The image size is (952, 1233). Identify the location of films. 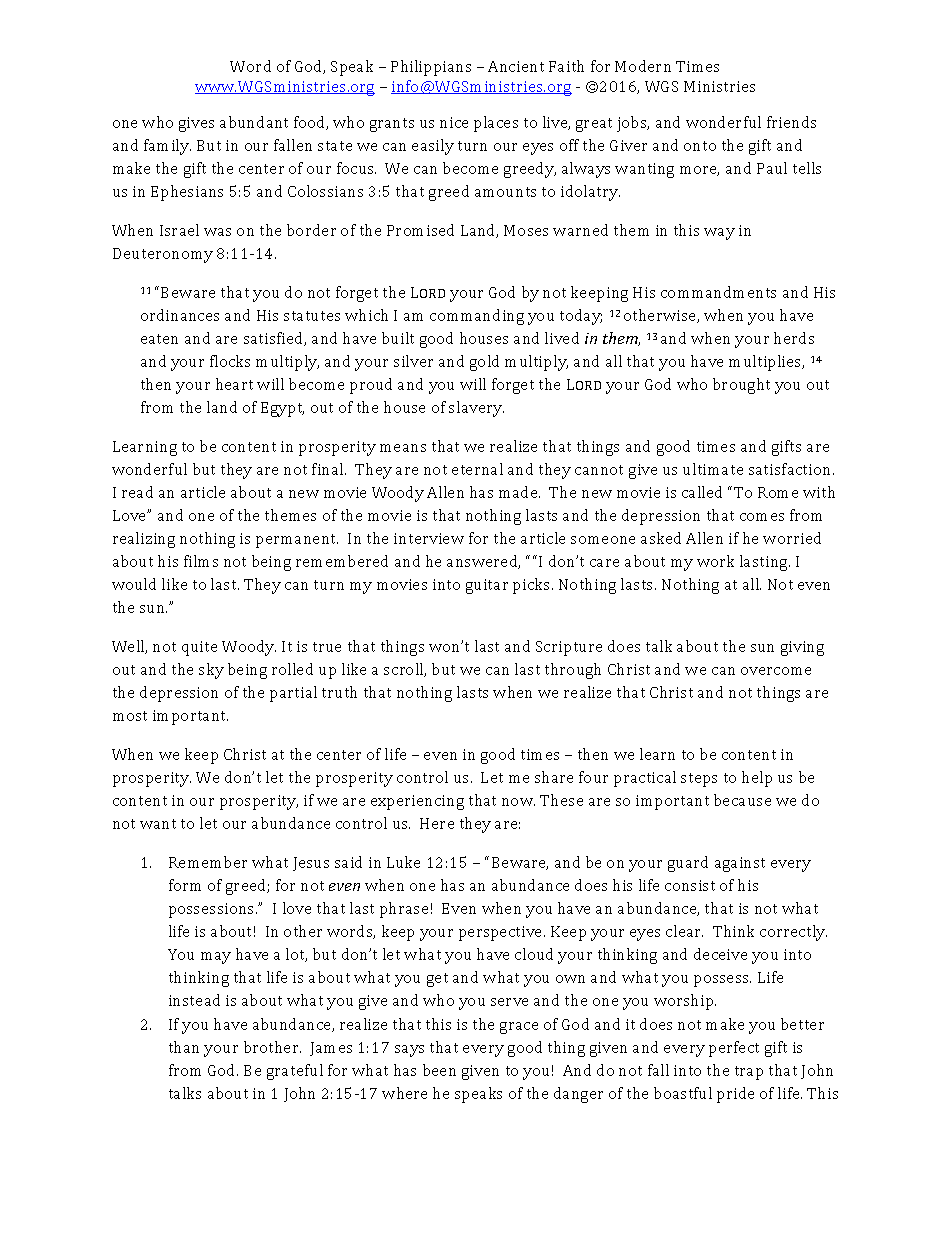
(201, 561).
